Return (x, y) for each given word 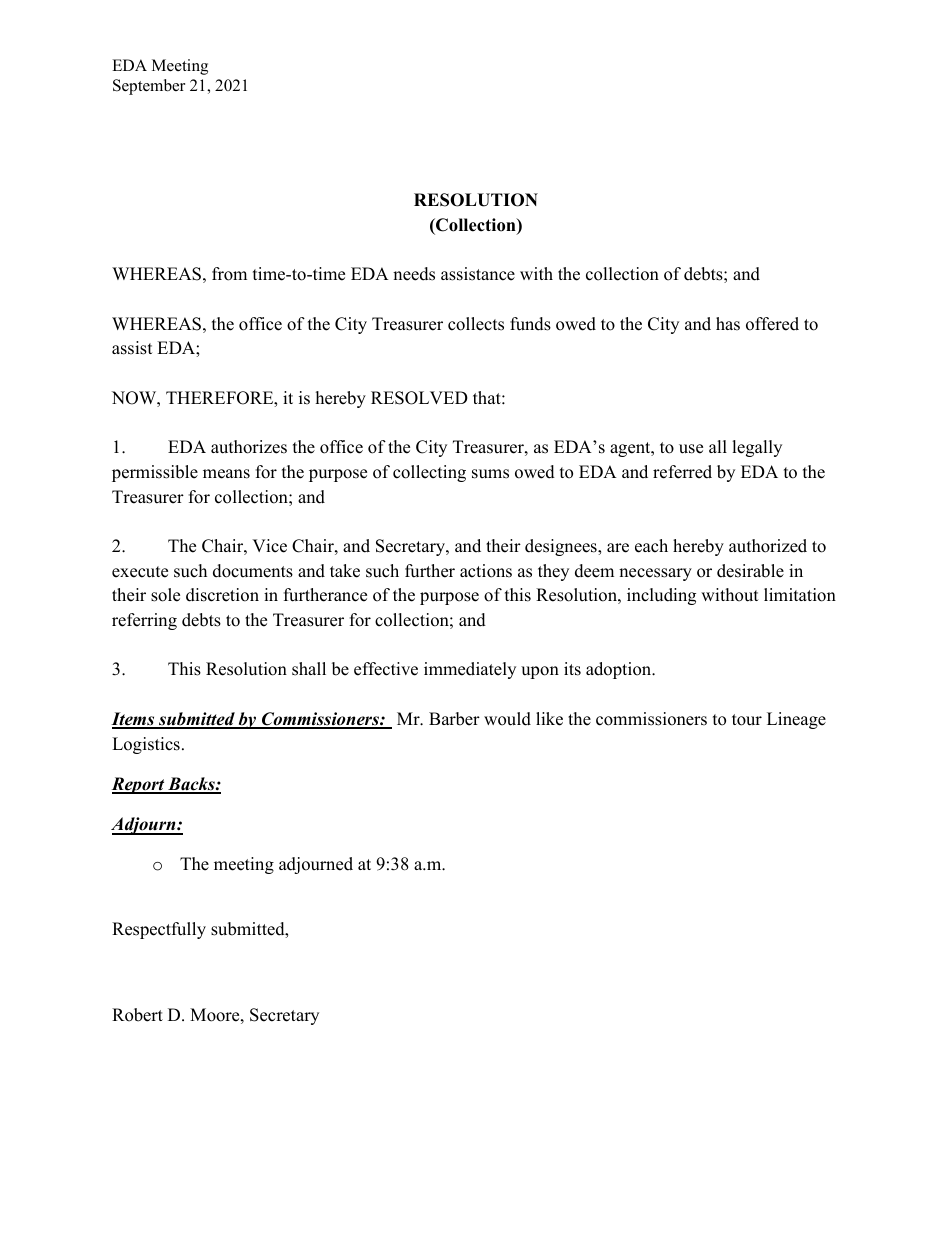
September (149, 87)
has (728, 324)
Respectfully (159, 930)
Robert (137, 1015)
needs (414, 274)
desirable (750, 571)
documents (253, 571)
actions (486, 571)
